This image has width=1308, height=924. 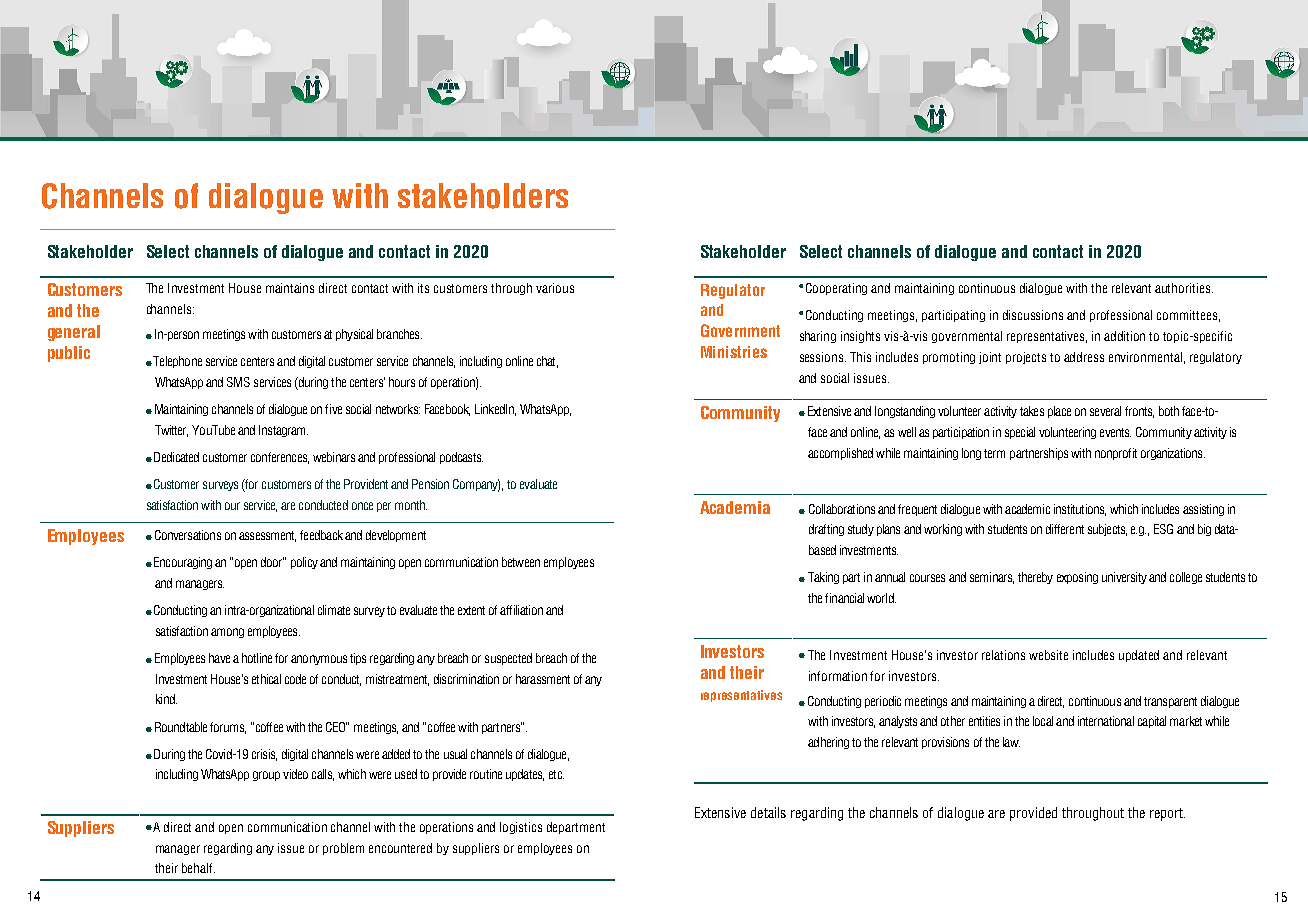 What do you see at coordinates (556, 774) in the image?
I see `etc` at bounding box center [556, 774].
